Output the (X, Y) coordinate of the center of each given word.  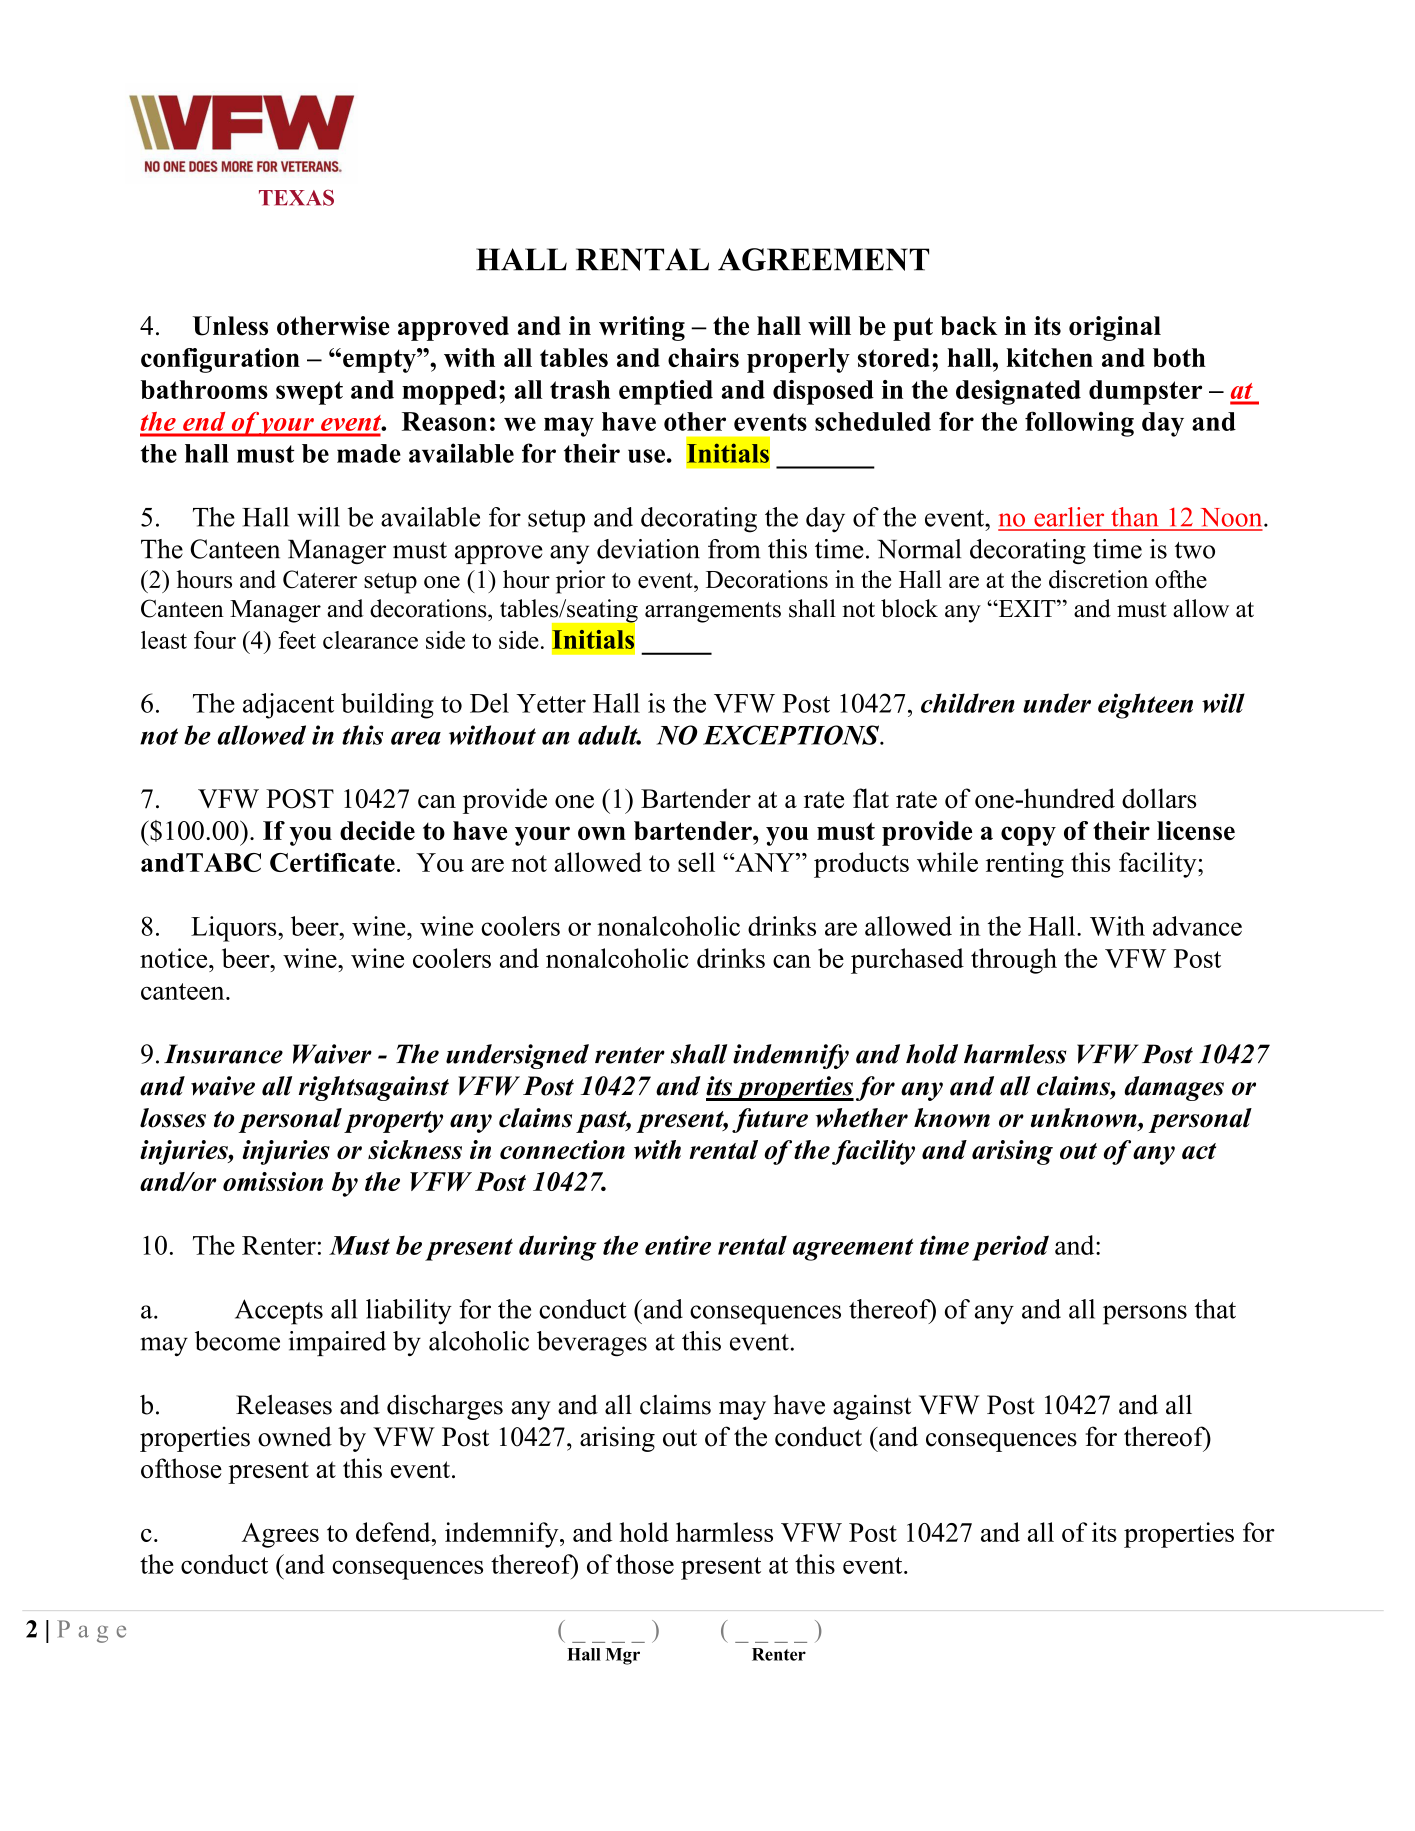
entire (678, 1245)
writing (642, 328)
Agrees (280, 1535)
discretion (1098, 579)
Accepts (279, 1312)
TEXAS (296, 197)
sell (696, 862)
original (1115, 328)
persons (1145, 1315)
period (1010, 1248)
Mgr (623, 1656)
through (1014, 961)
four (215, 640)
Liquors (235, 929)
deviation (648, 549)
